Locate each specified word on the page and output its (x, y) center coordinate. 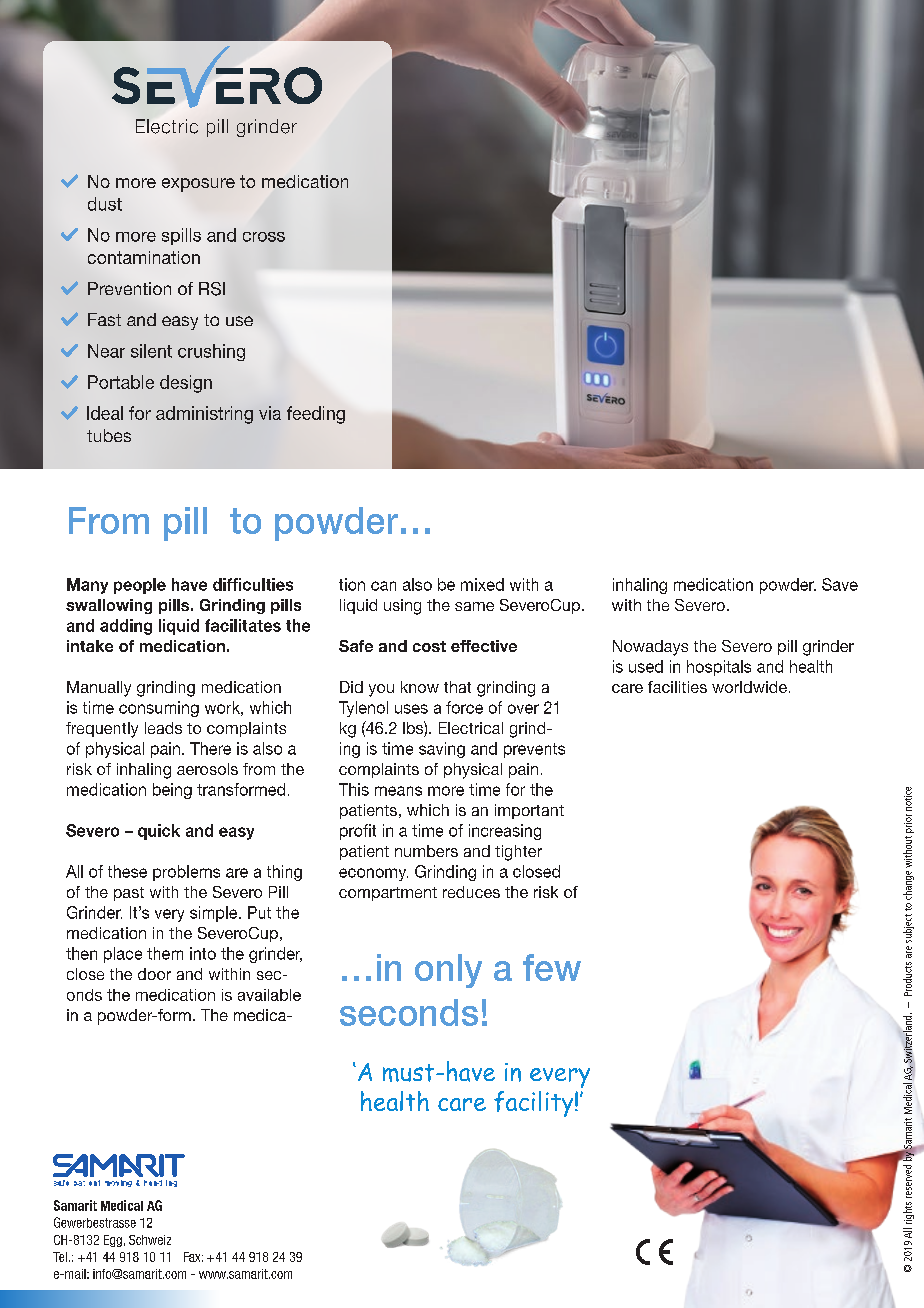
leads (163, 728)
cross (264, 237)
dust (105, 204)
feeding (316, 415)
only (448, 971)
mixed (482, 584)
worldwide (749, 687)
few (552, 967)
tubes (109, 435)
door (154, 974)
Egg (113, 1241)
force (464, 707)
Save (840, 584)
